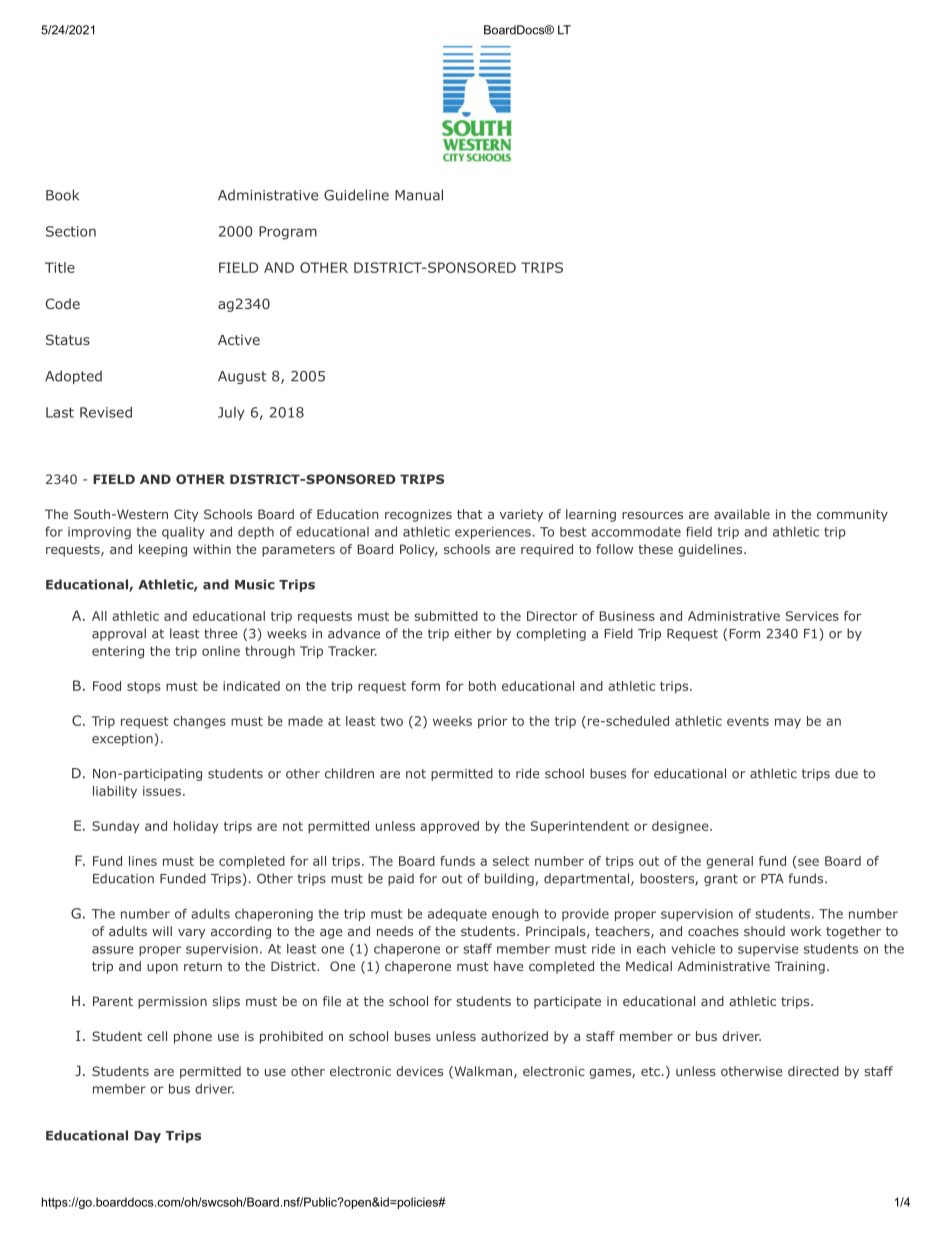  What do you see at coordinates (71, 231) in the screenshot?
I see `Section` at bounding box center [71, 231].
